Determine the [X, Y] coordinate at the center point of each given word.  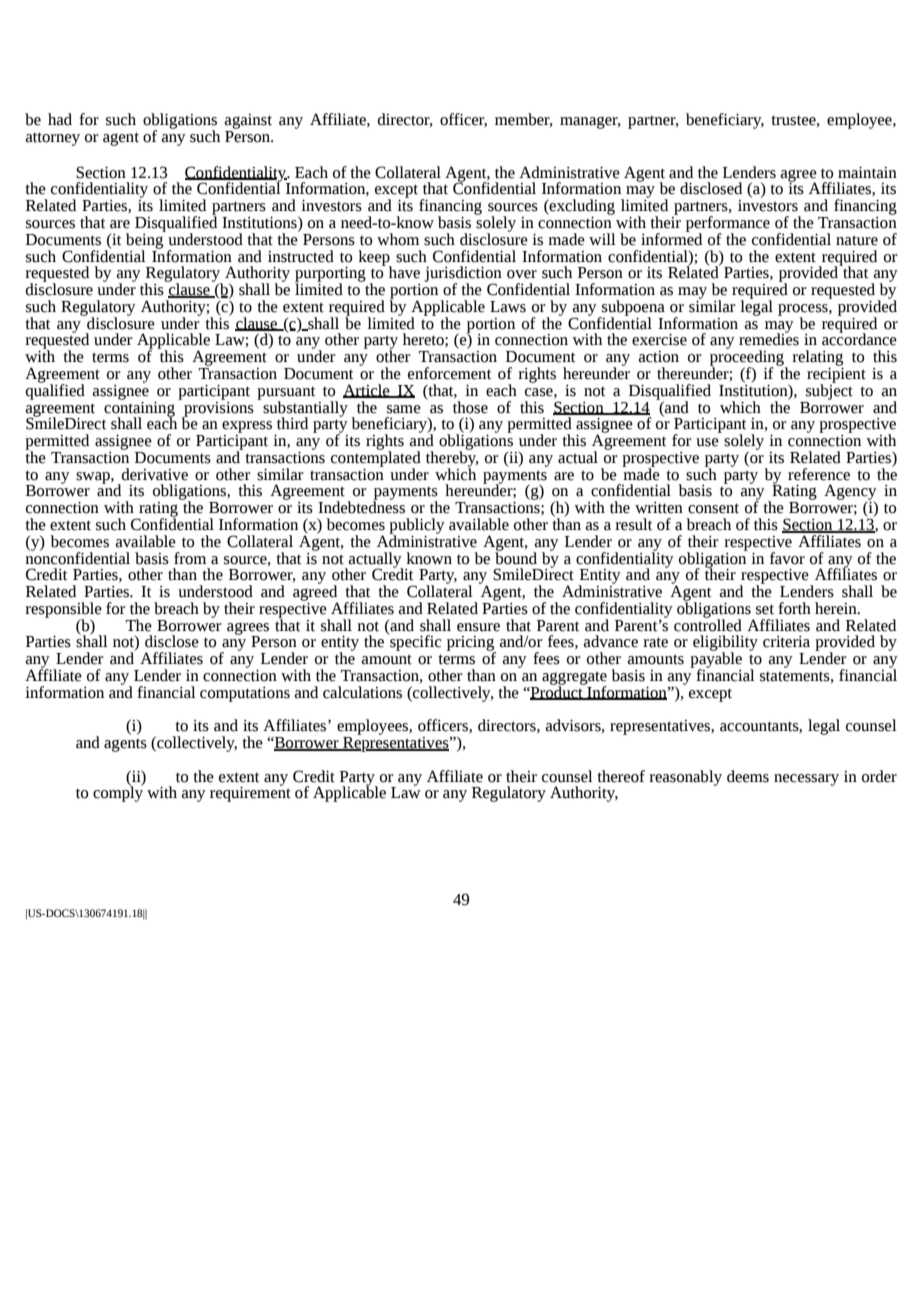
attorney [53, 139]
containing [139, 409]
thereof [621, 776]
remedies [769, 338]
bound [516, 557]
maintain [867, 173]
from [190, 558]
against [248, 121]
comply [118, 793]
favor [787, 558]
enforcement [449, 373]
